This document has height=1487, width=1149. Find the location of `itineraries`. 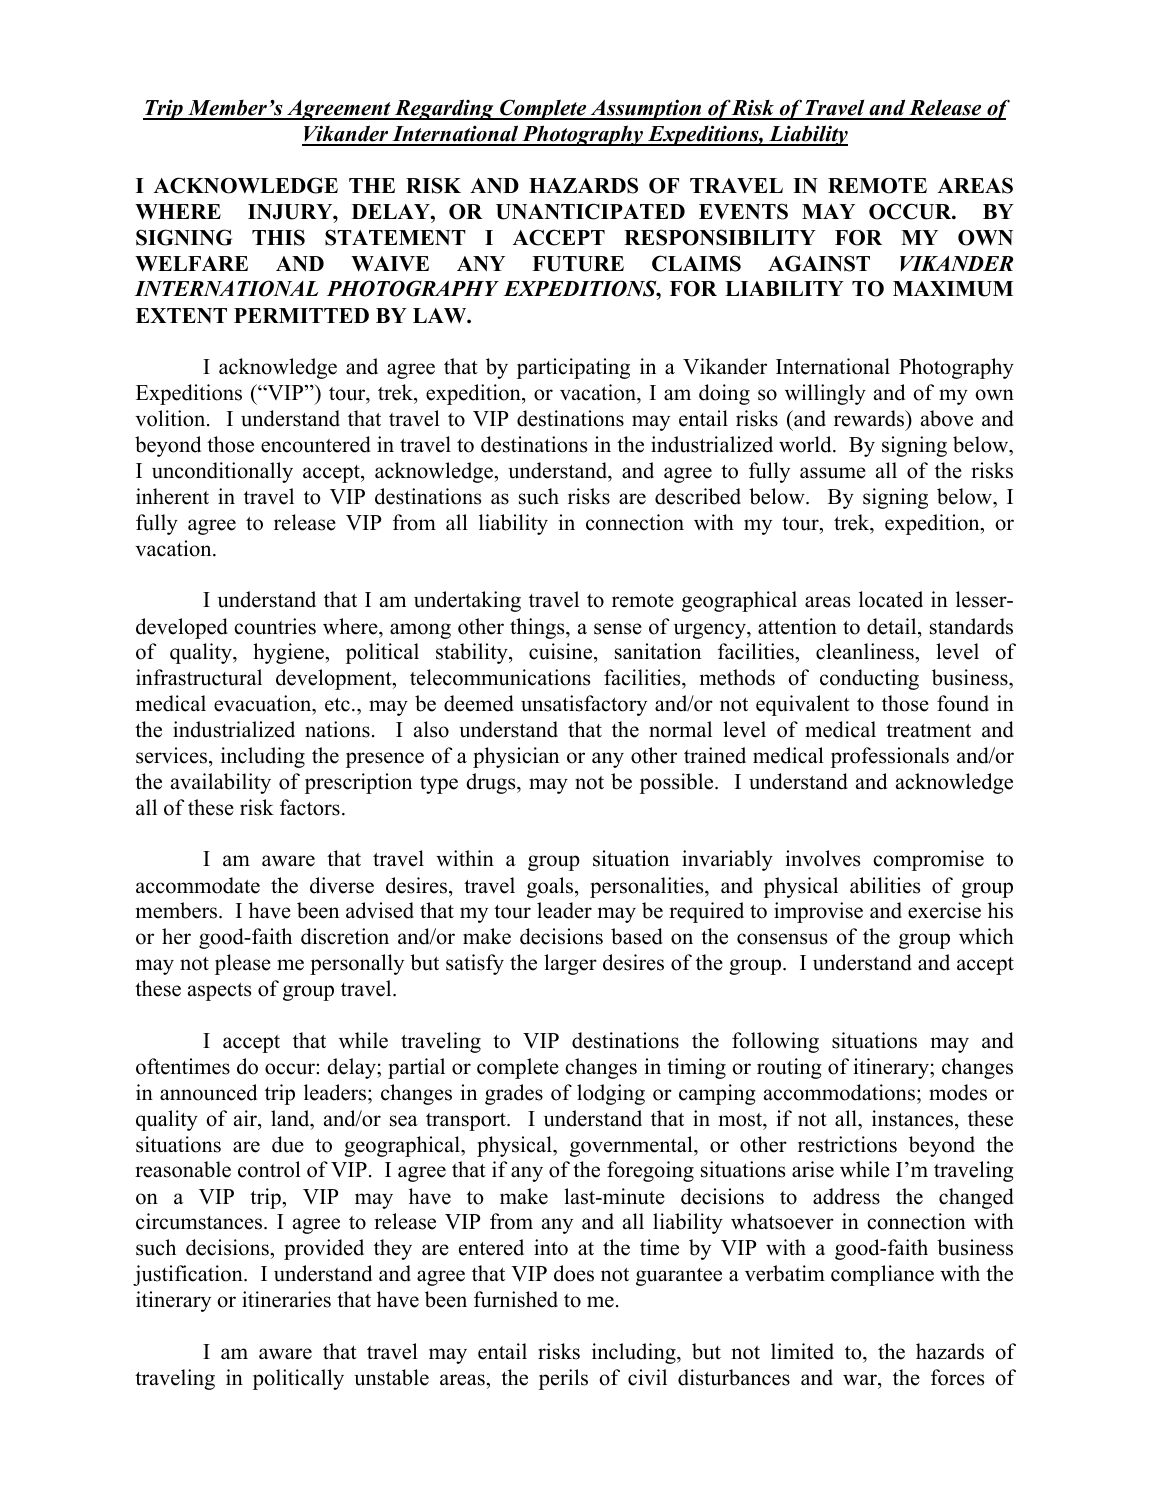

itineraries is located at coordinates (286, 1299).
